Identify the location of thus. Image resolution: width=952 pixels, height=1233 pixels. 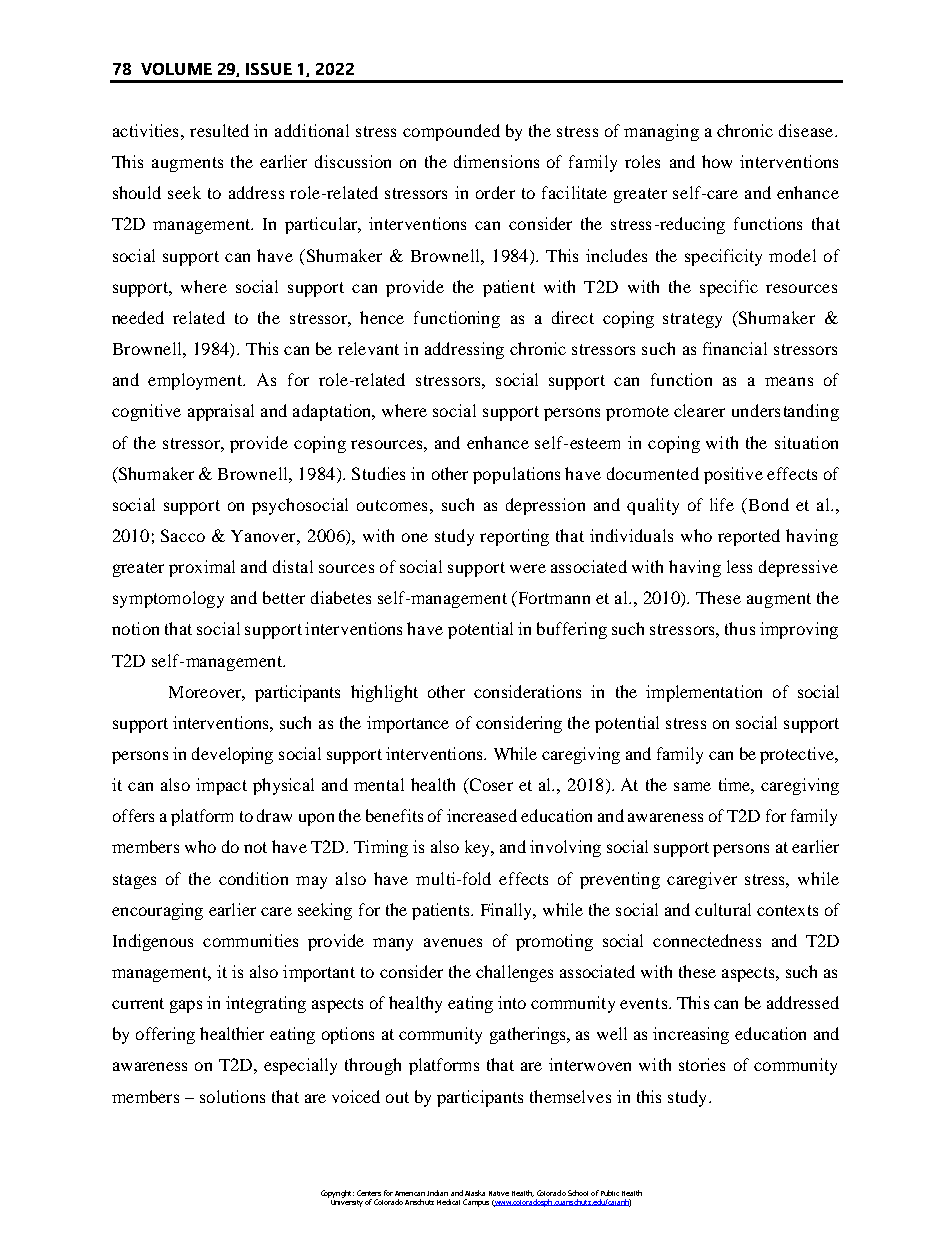
(740, 628).
